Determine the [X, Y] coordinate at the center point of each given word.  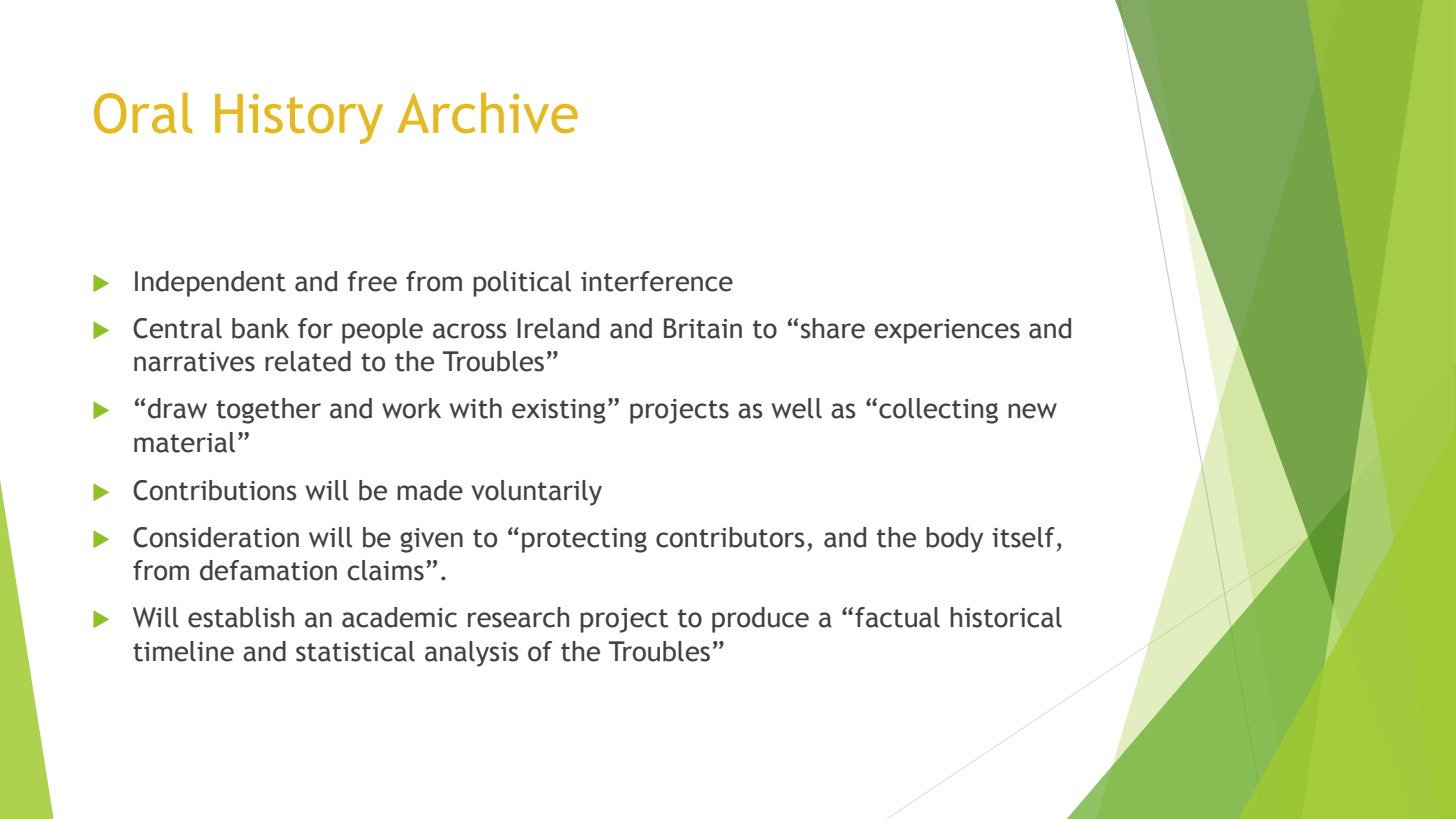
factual [897, 617]
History [299, 118]
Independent [210, 284]
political [522, 284]
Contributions [215, 490]
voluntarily [537, 493]
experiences [947, 331]
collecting [938, 411]
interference [657, 281]
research [518, 617]
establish [241, 617]
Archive [487, 113]
